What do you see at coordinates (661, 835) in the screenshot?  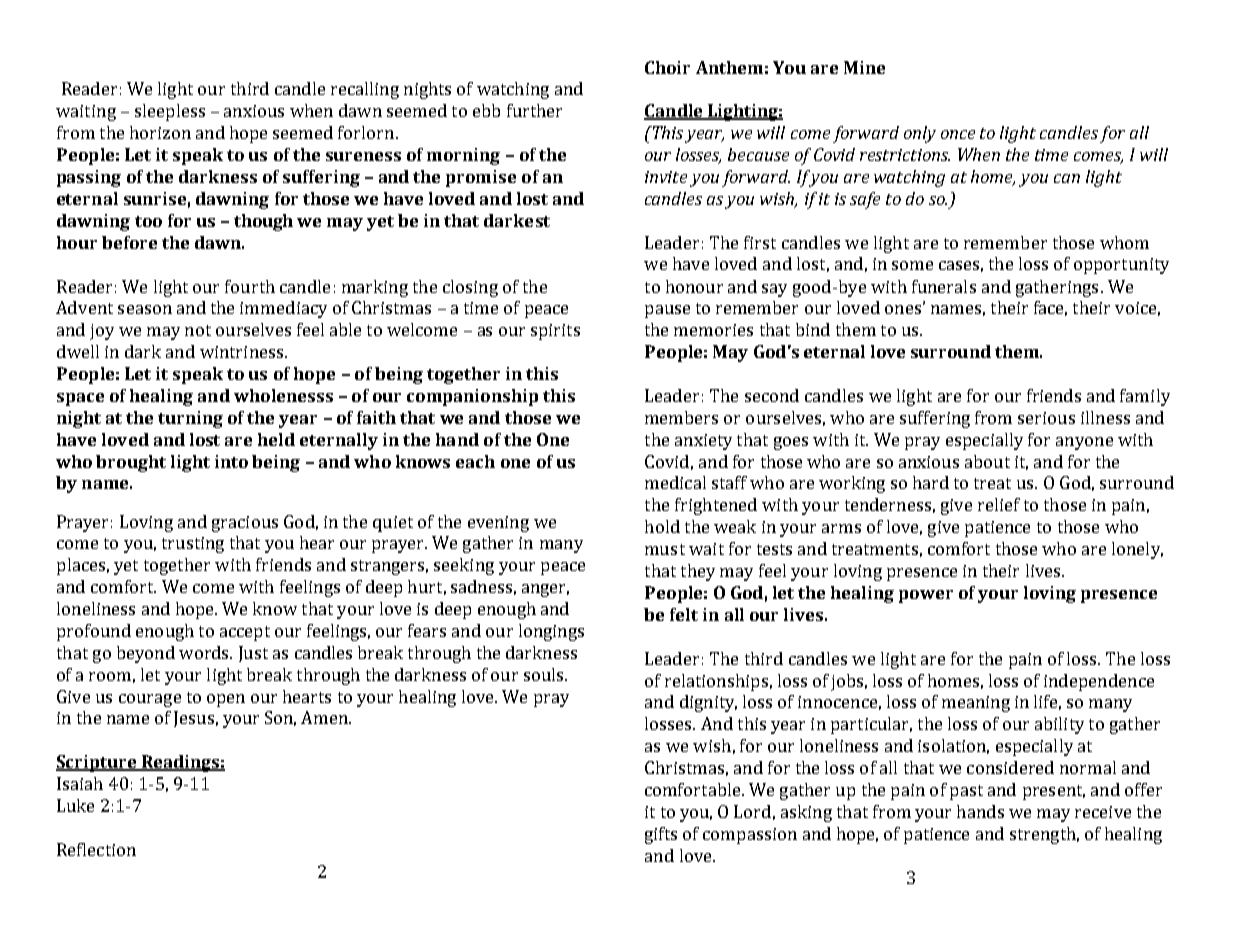 I see `gifts` at bounding box center [661, 835].
